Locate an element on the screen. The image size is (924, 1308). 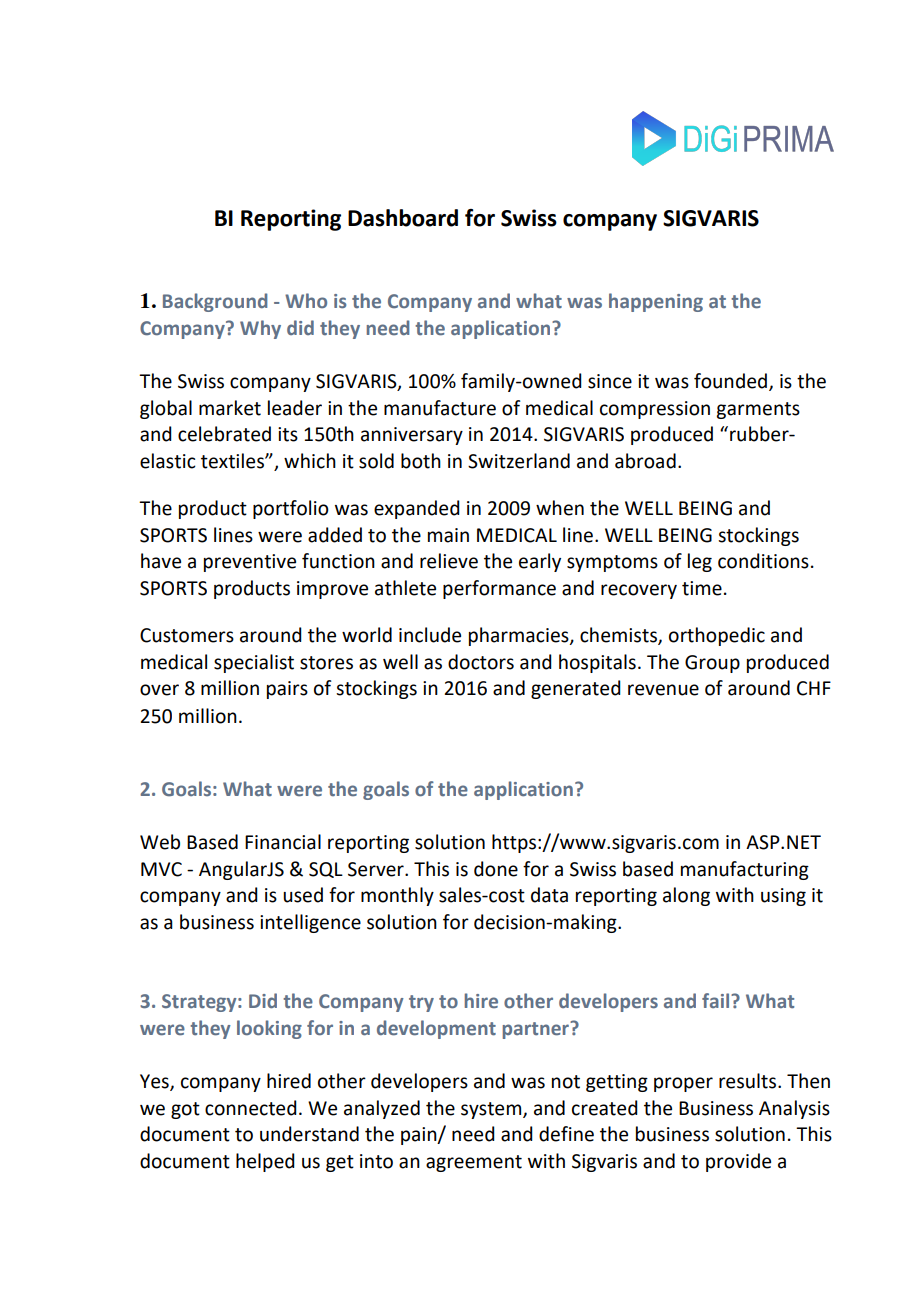
system is located at coordinates (492, 1110).
